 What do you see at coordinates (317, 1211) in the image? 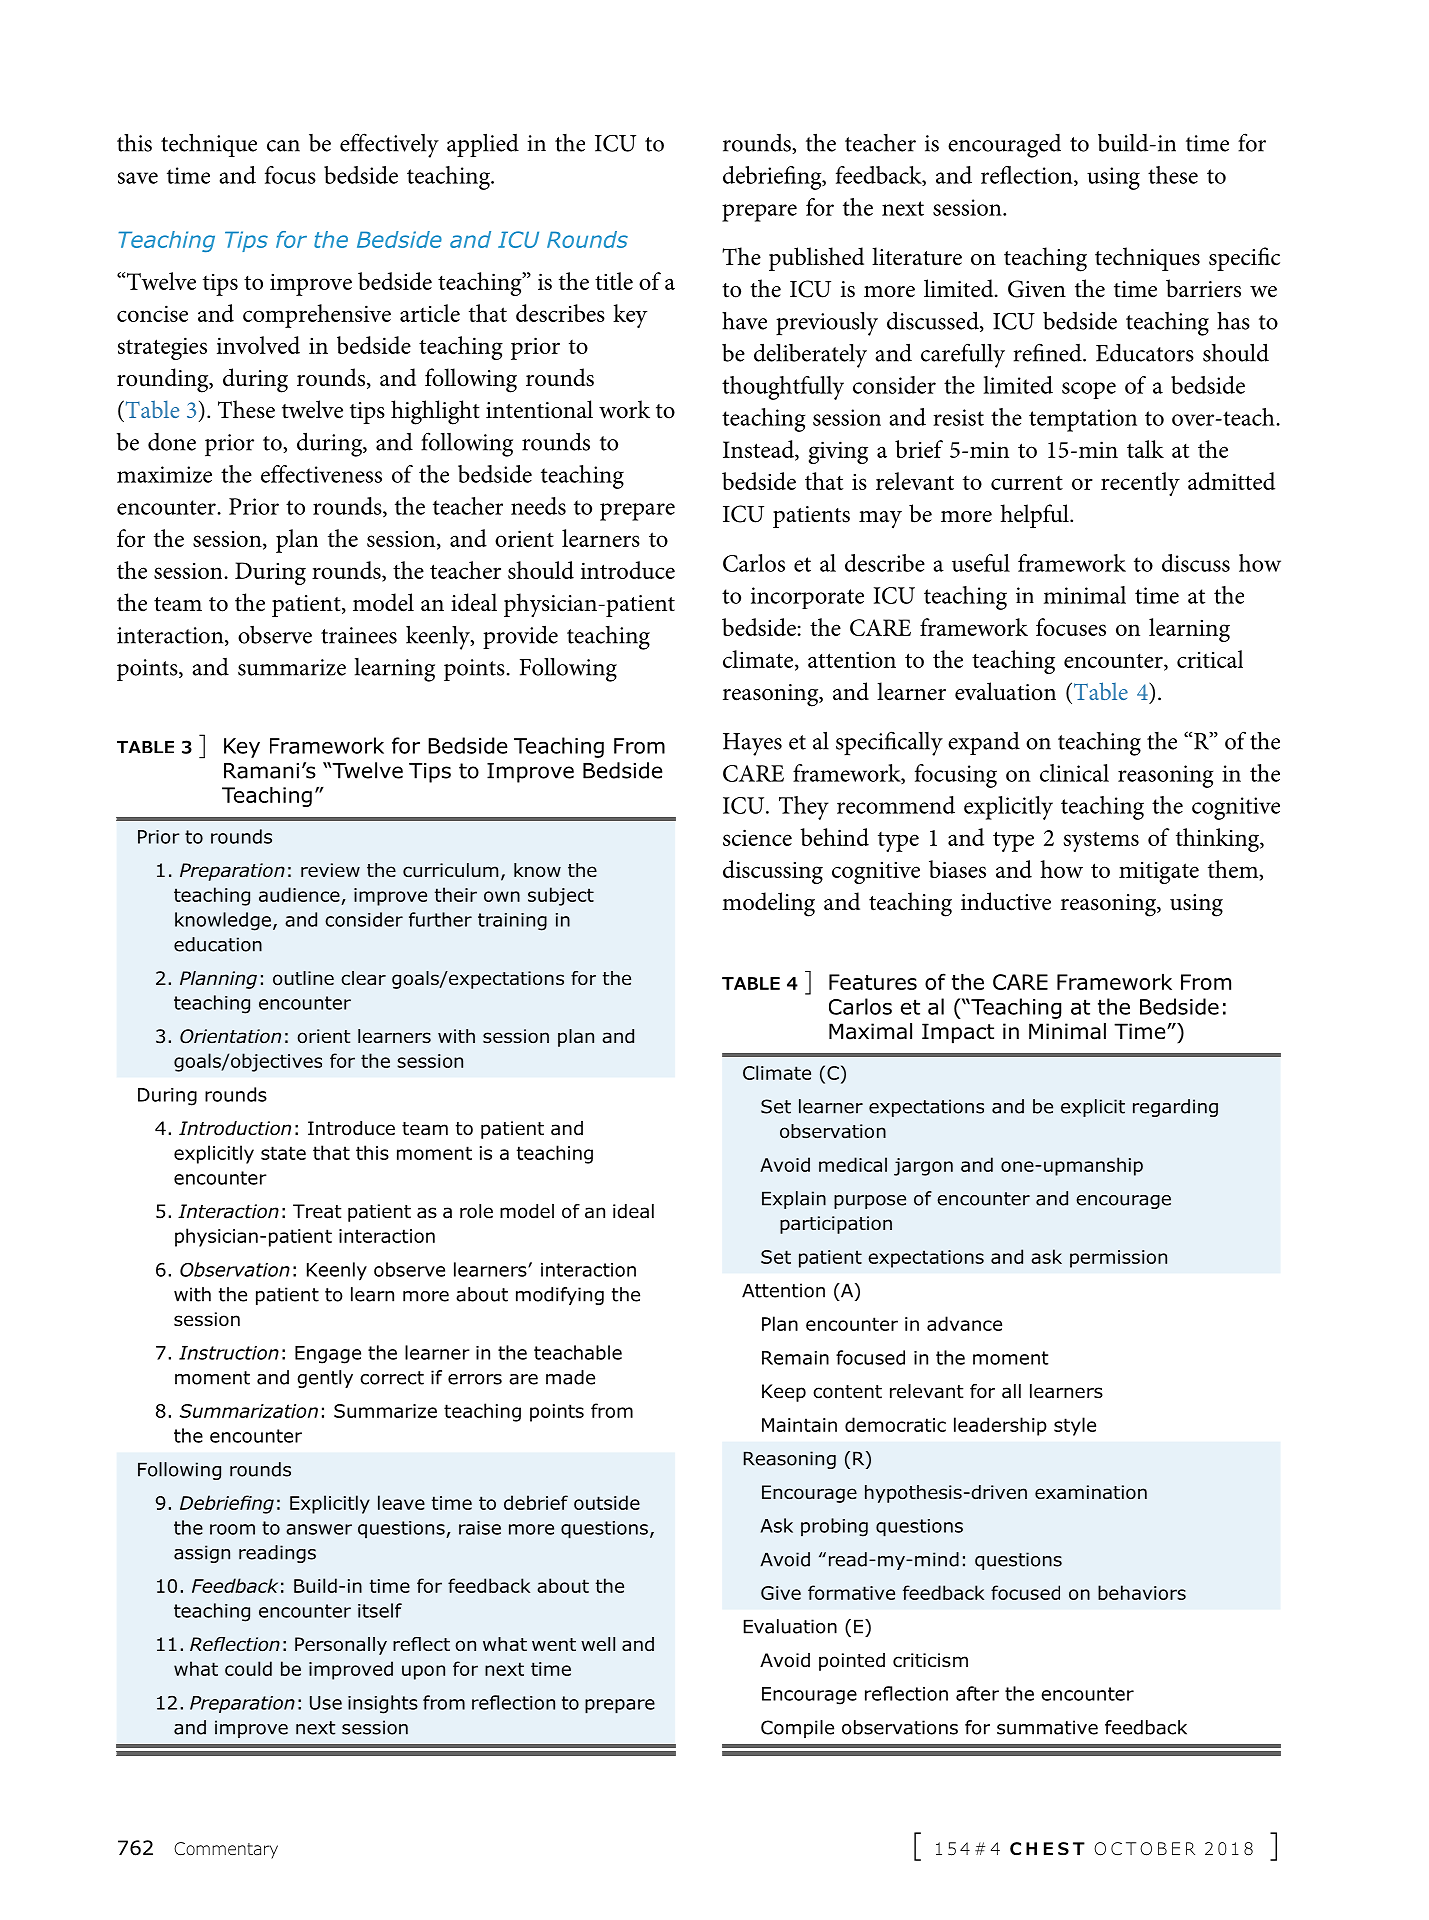
I see `Treat` at bounding box center [317, 1211].
